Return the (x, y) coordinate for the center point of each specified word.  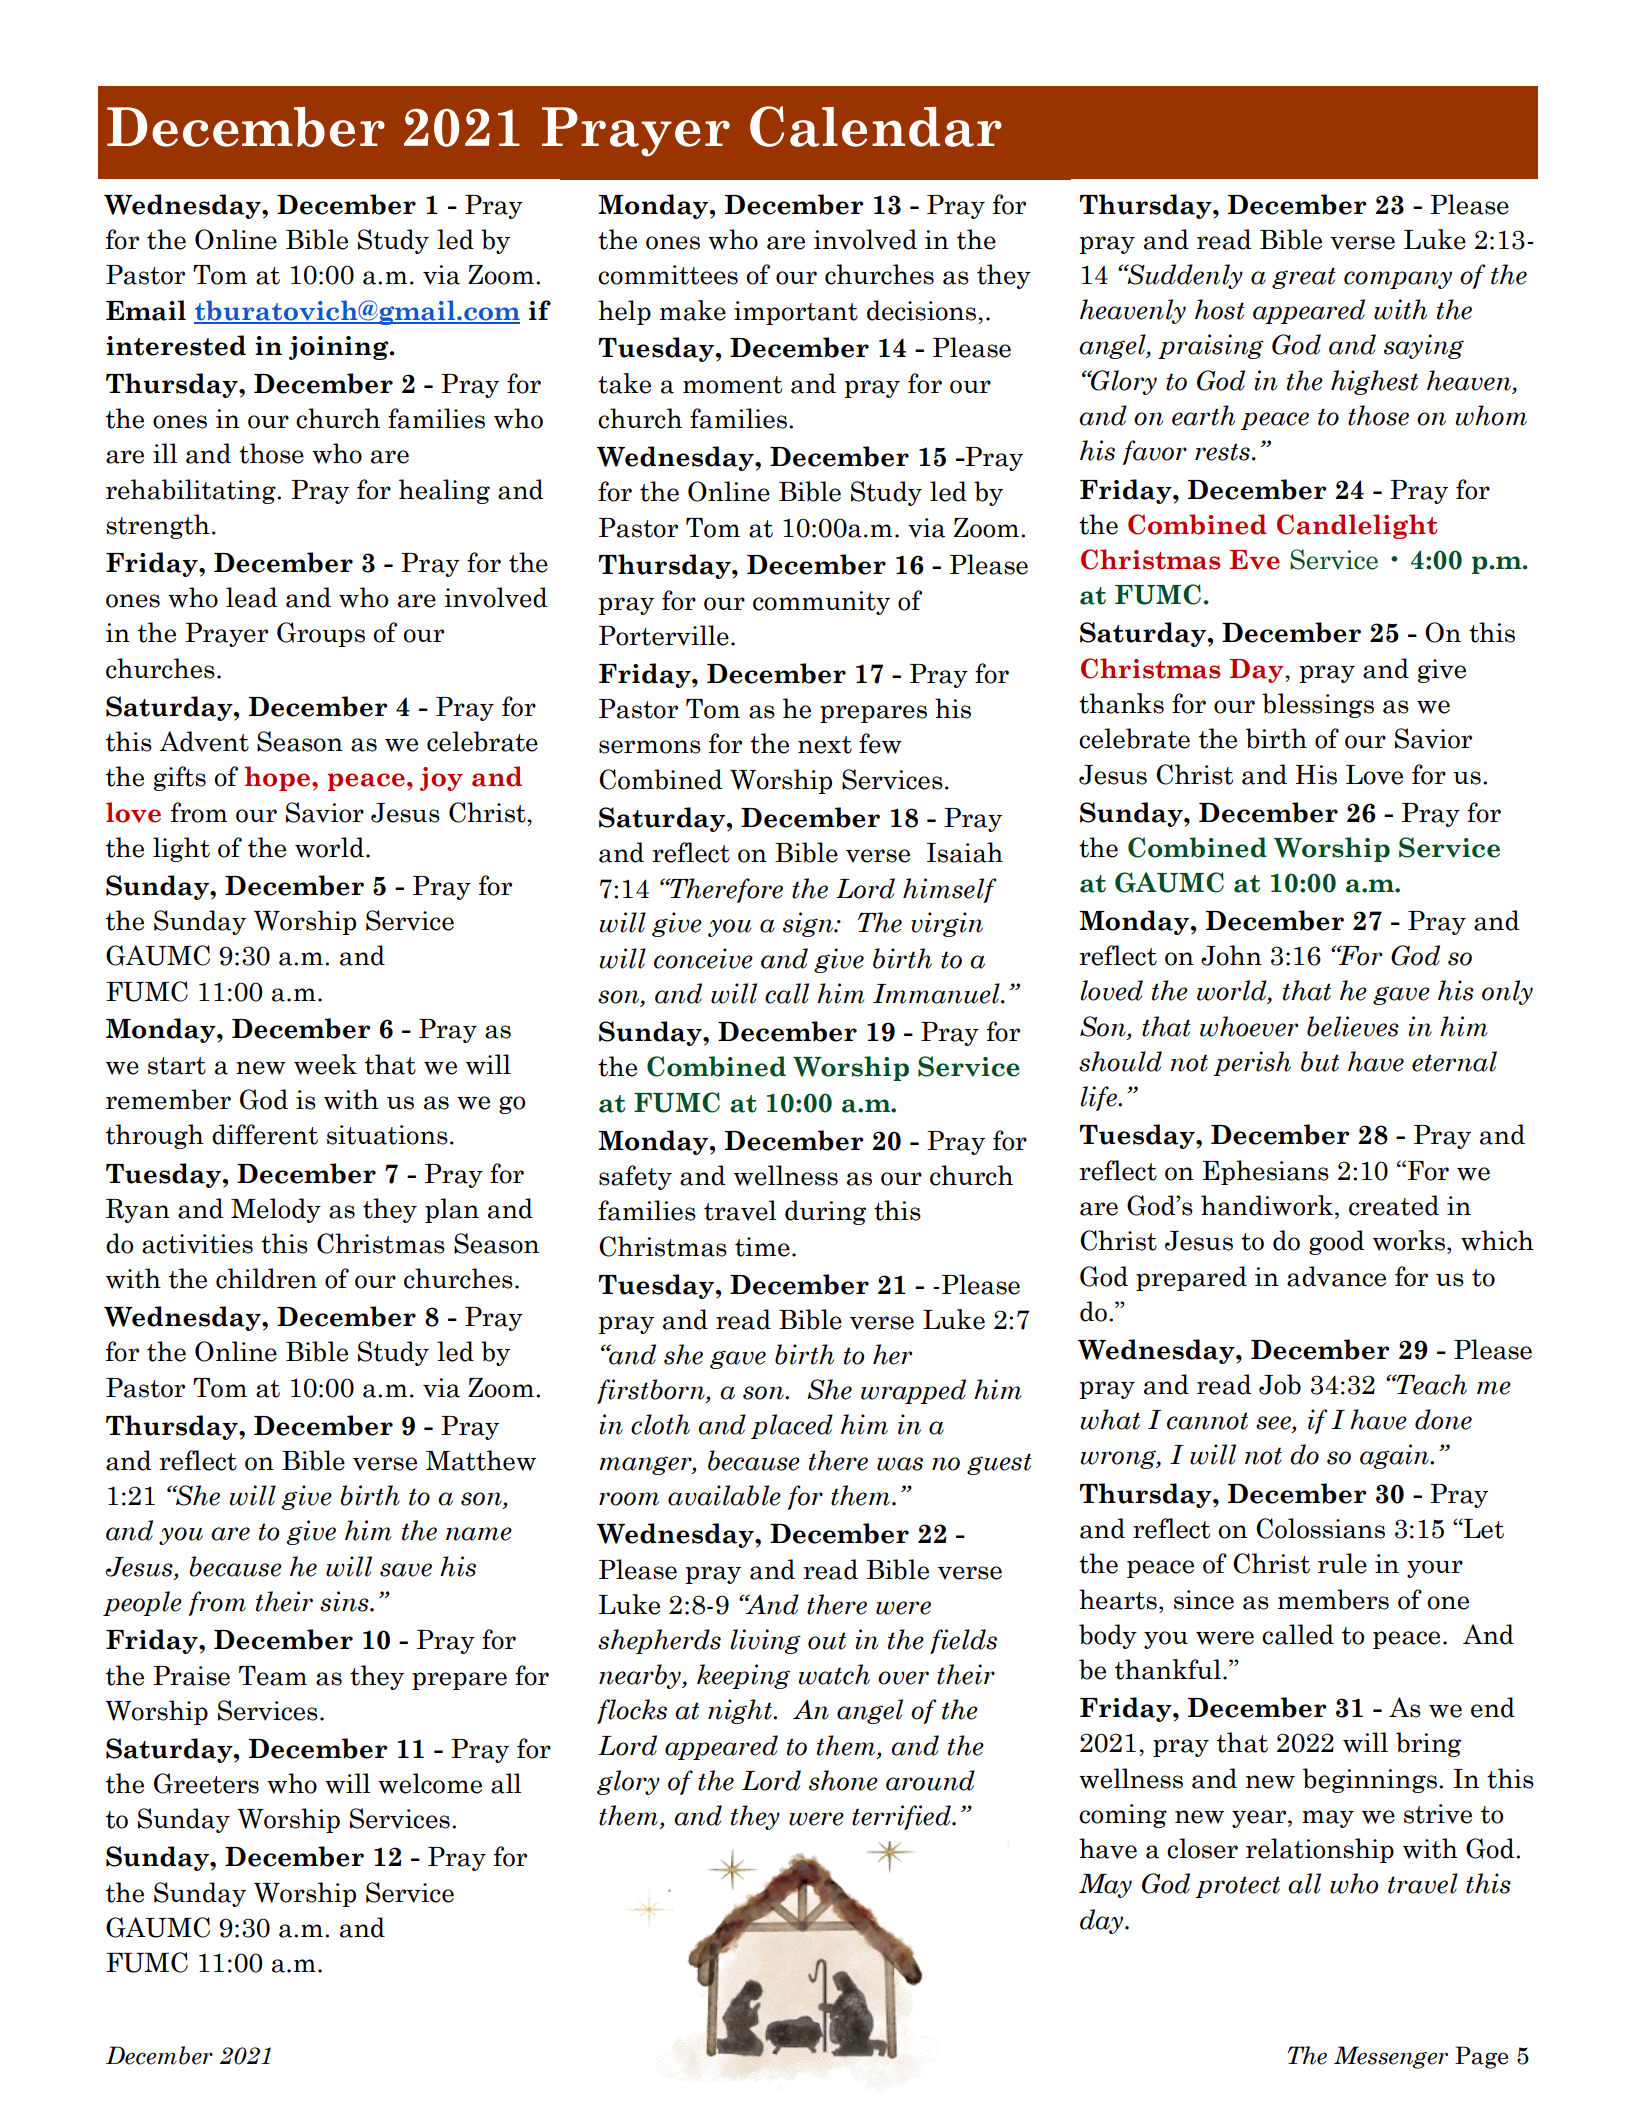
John (1231, 955)
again (1395, 1456)
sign (809, 924)
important (796, 313)
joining (340, 348)
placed (792, 1426)
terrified (902, 1817)
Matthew (481, 1460)
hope (279, 778)
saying (1424, 346)
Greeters (206, 1783)
